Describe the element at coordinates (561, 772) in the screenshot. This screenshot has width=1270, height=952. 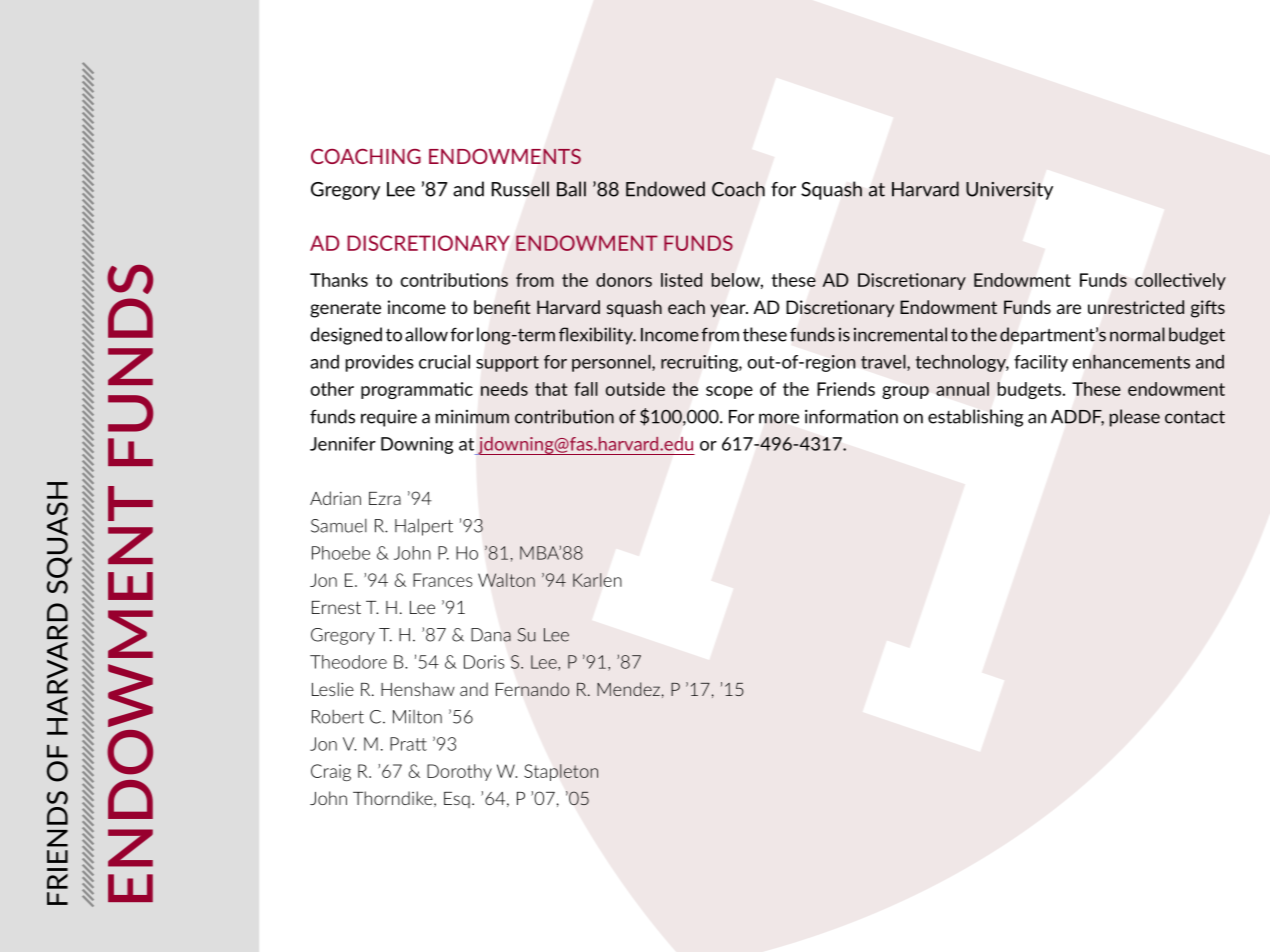
I see `Stapleton` at that location.
